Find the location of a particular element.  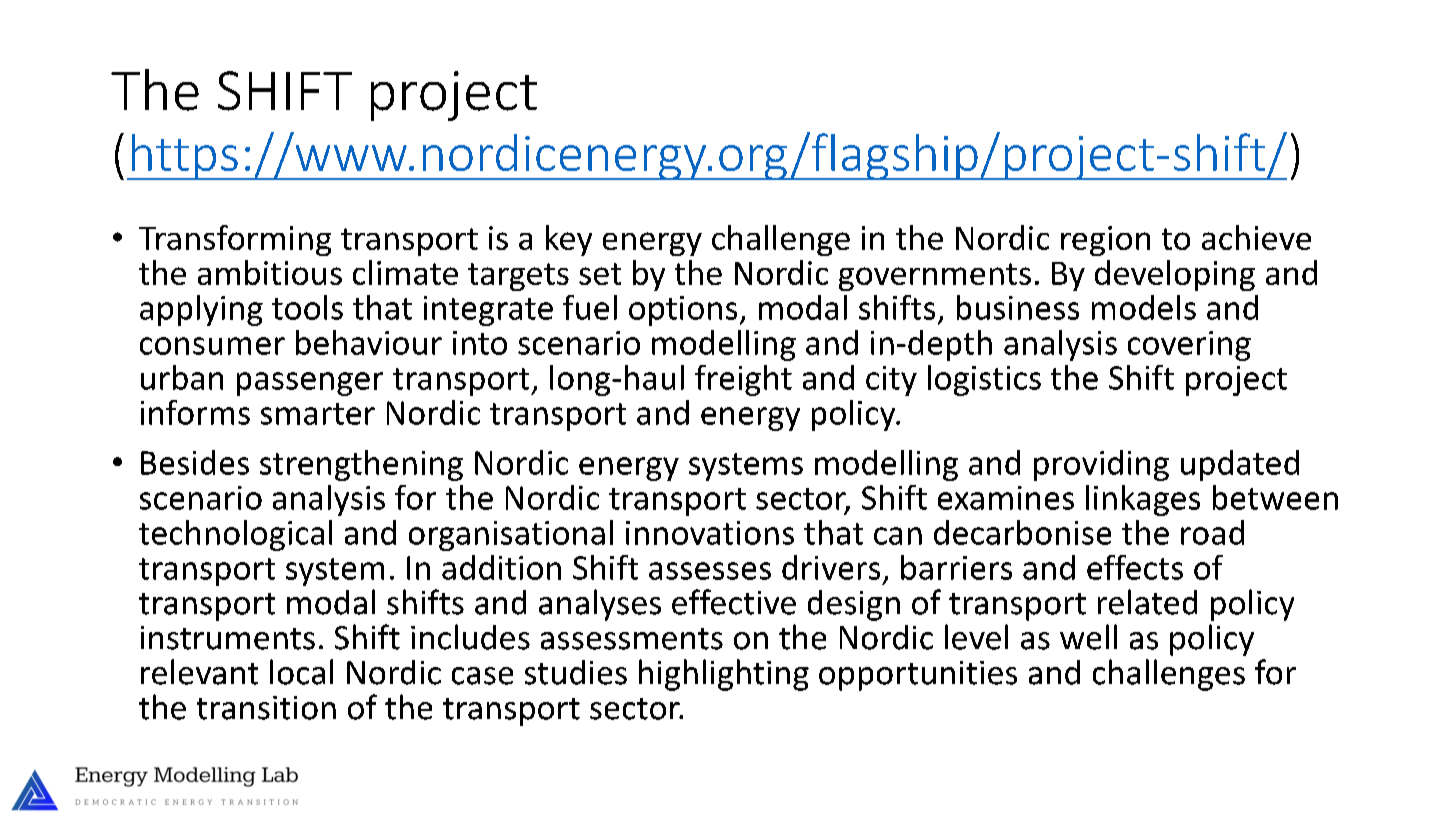

city is located at coordinates (891, 381).
